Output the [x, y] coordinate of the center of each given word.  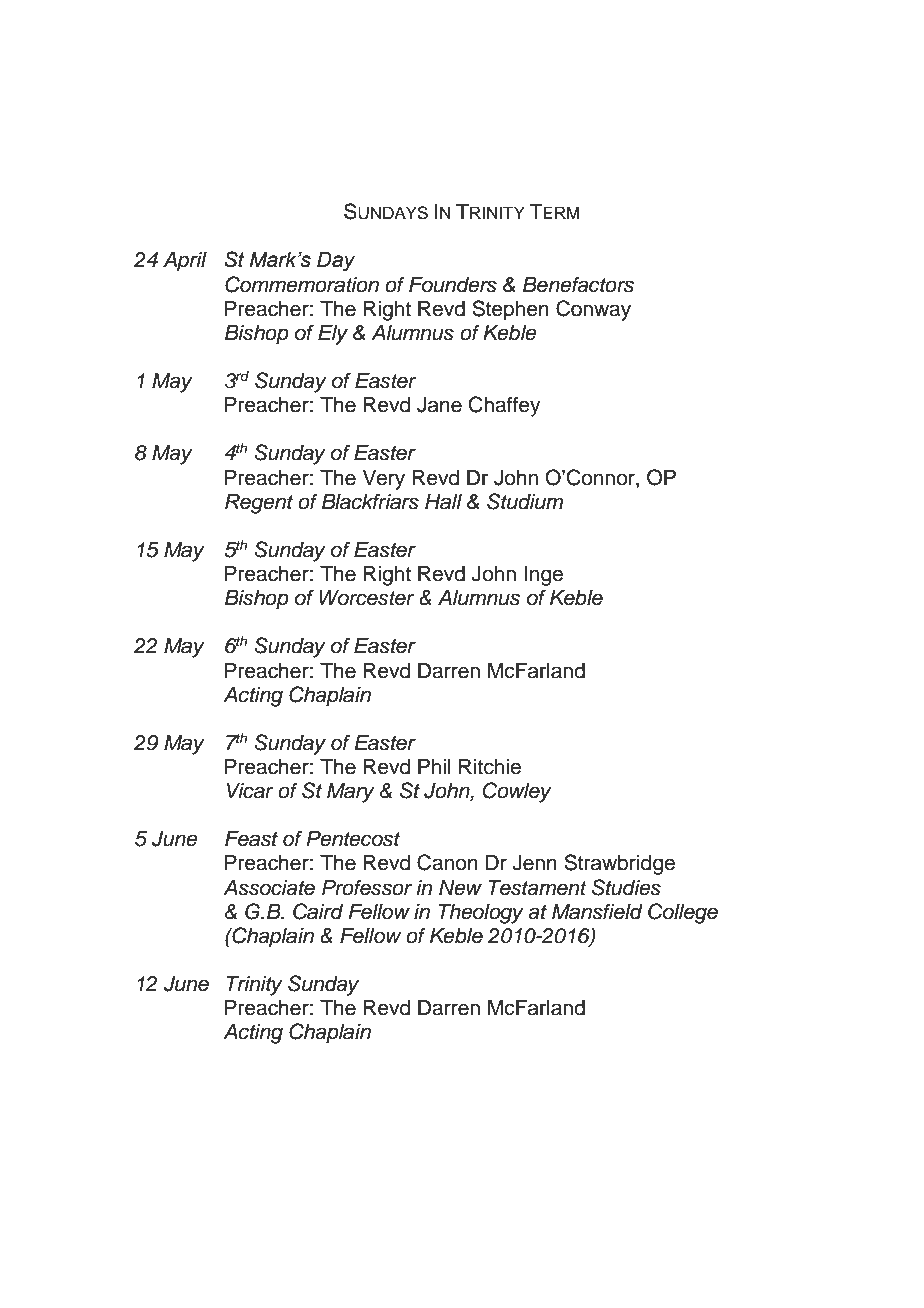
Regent [259, 504]
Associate [269, 888]
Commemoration [302, 284]
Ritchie [490, 767]
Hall [443, 502]
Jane [439, 405]
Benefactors [578, 284]
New [460, 888]
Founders [453, 285]
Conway [593, 310]
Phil [434, 766]
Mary [351, 793]
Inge [543, 576]
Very [384, 480]
